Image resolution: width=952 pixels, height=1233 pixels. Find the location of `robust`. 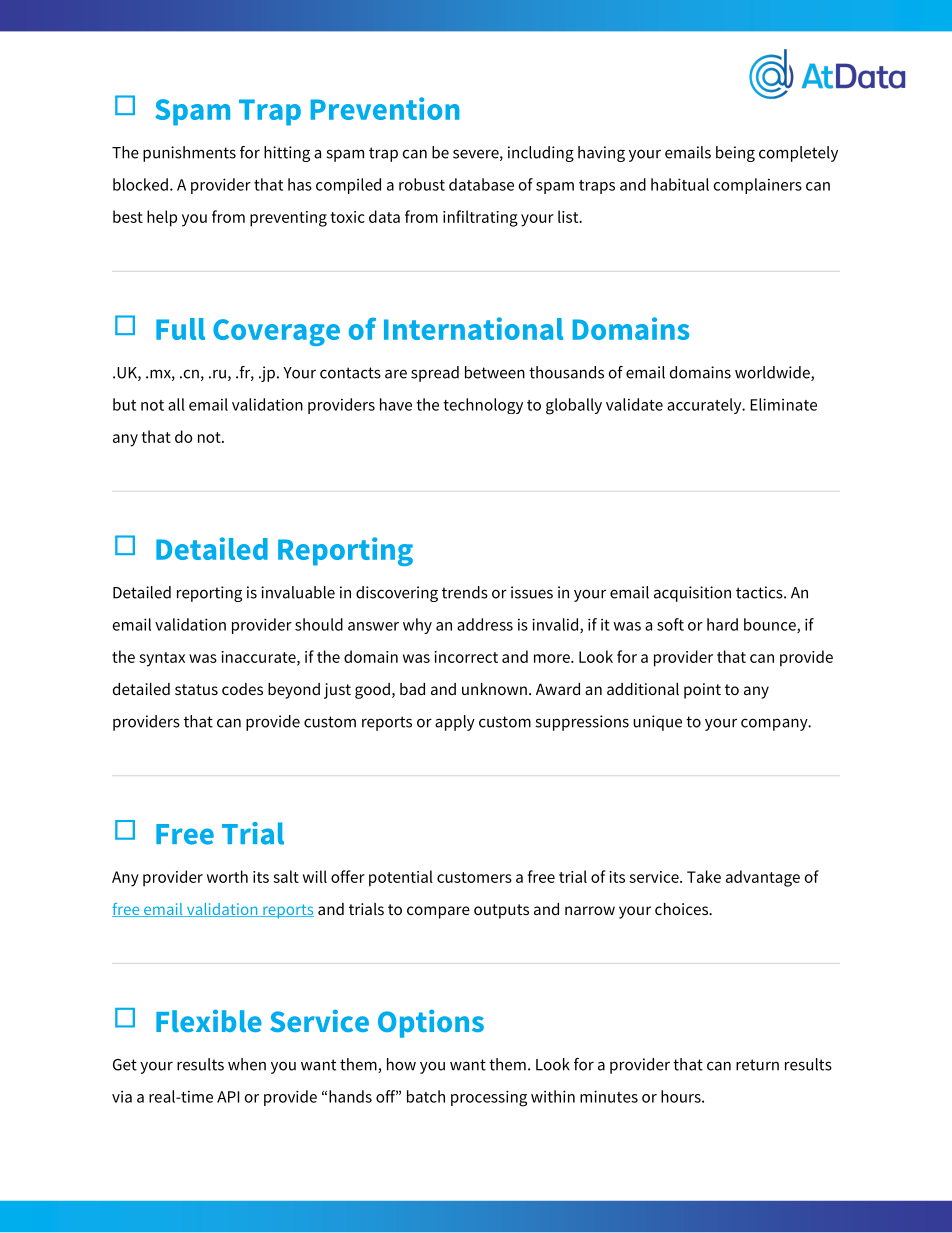

robust is located at coordinates (422, 184).
